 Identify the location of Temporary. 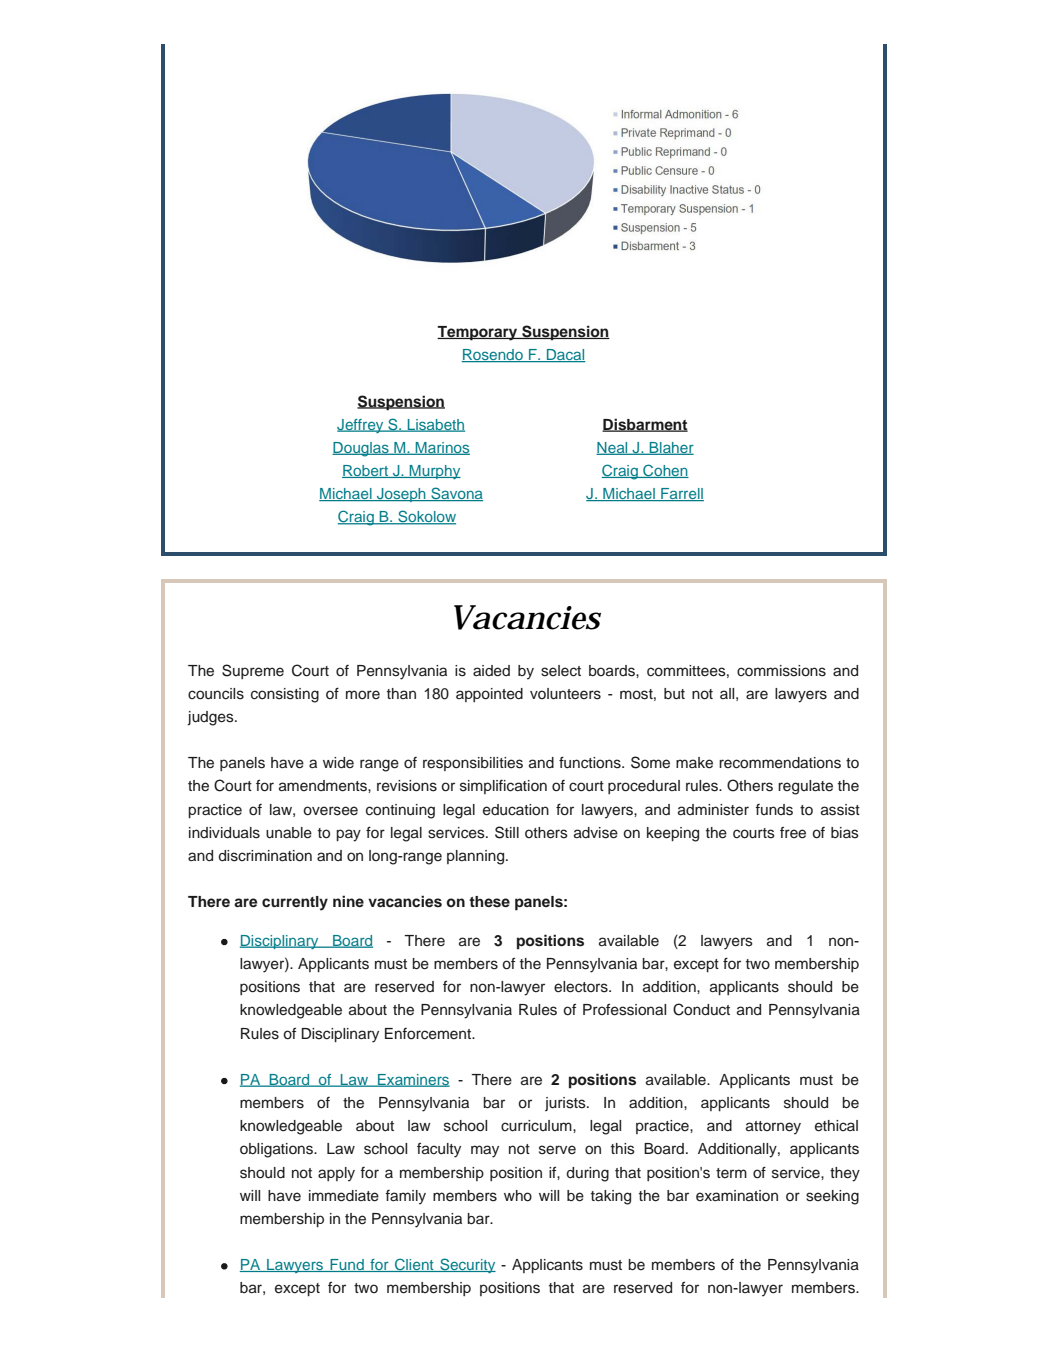
(478, 333).
